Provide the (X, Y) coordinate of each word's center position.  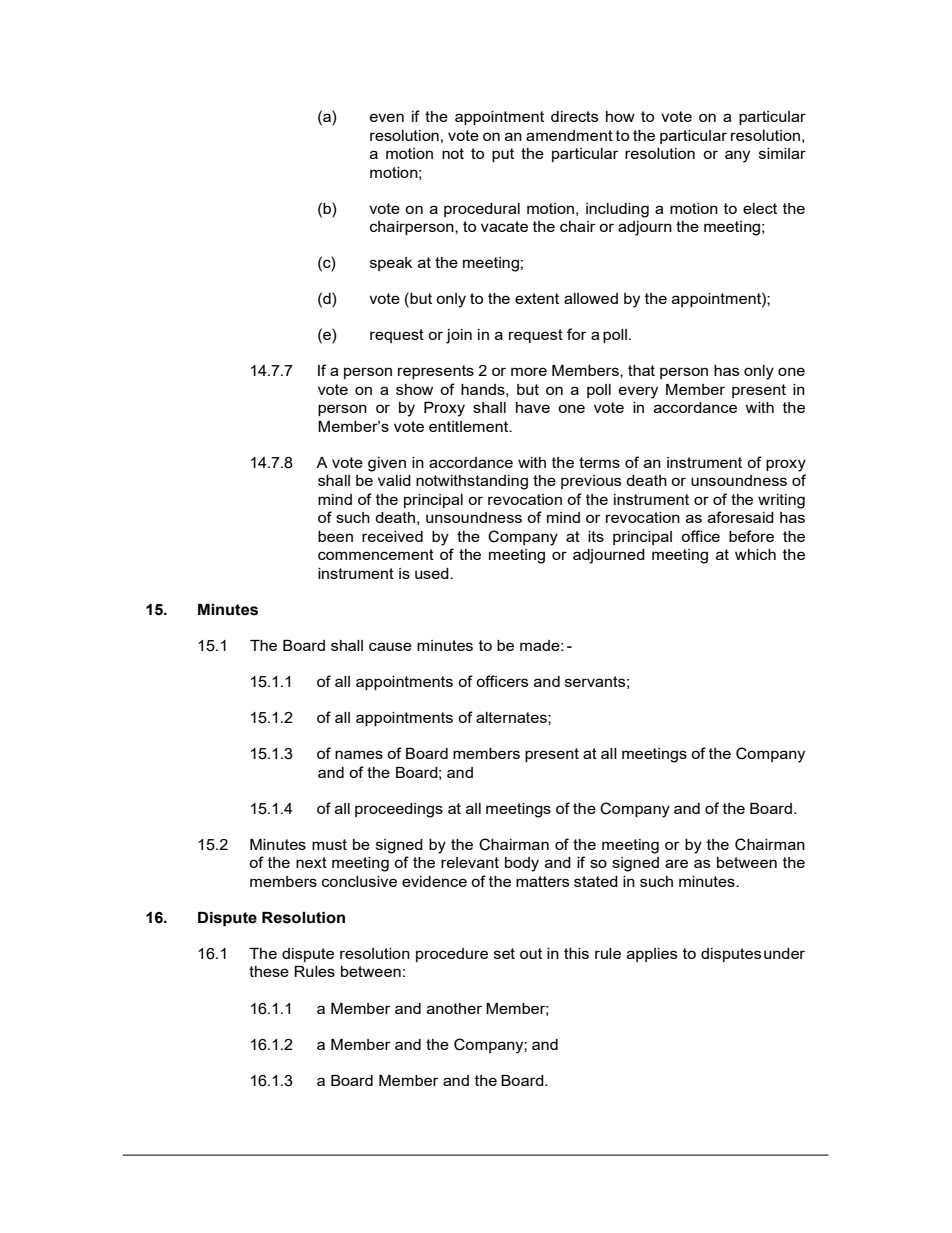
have (533, 407)
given (387, 464)
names (359, 754)
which (755, 554)
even (387, 117)
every (638, 392)
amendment (569, 135)
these (269, 971)
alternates (512, 717)
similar (782, 153)
